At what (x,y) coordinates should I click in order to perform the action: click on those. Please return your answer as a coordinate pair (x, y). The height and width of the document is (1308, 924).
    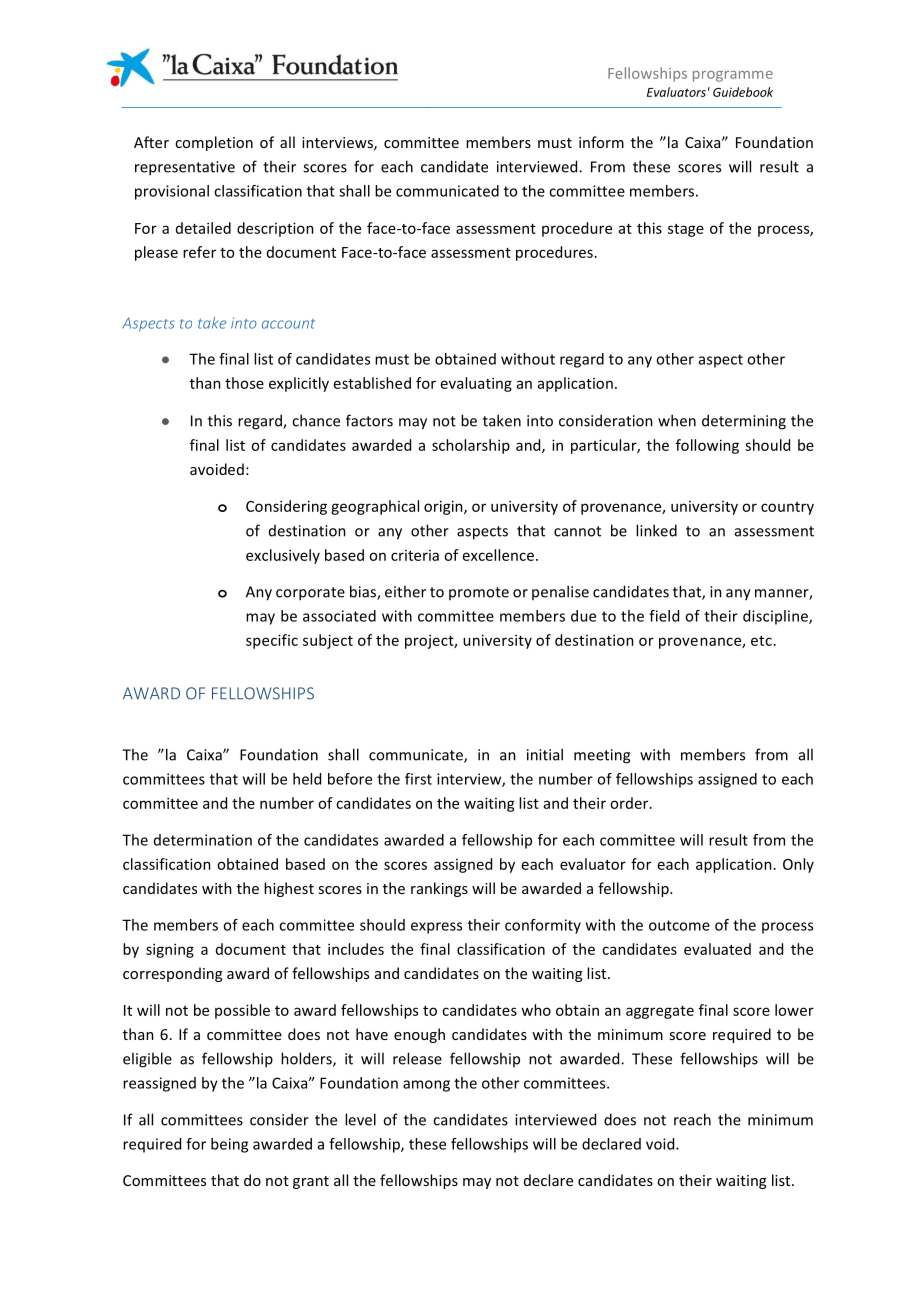
    Looking at the image, I should click on (244, 383).
